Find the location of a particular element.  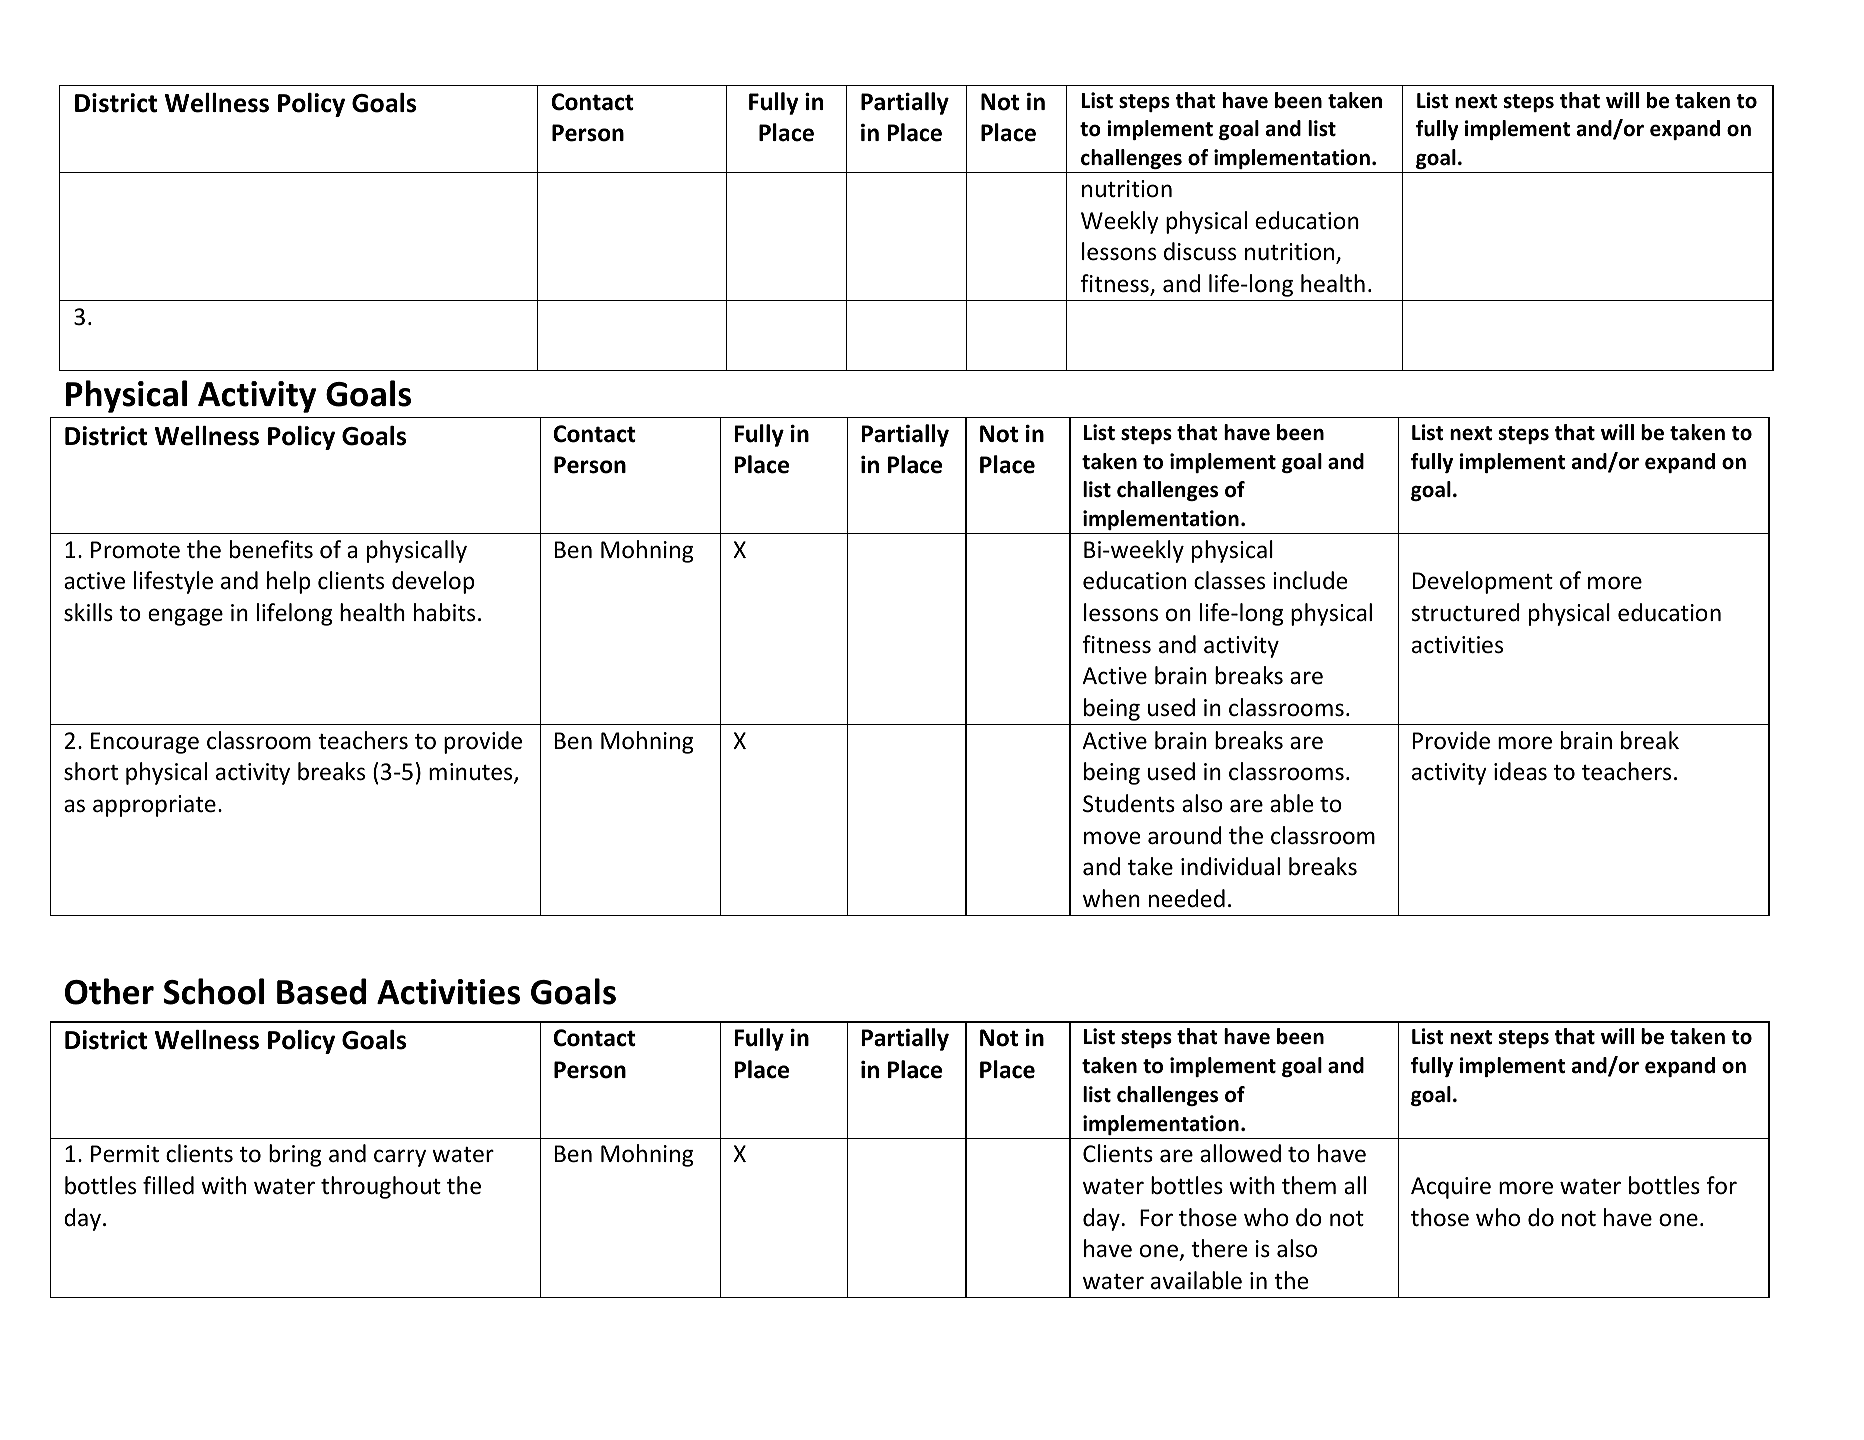

include is located at coordinates (1310, 580).
